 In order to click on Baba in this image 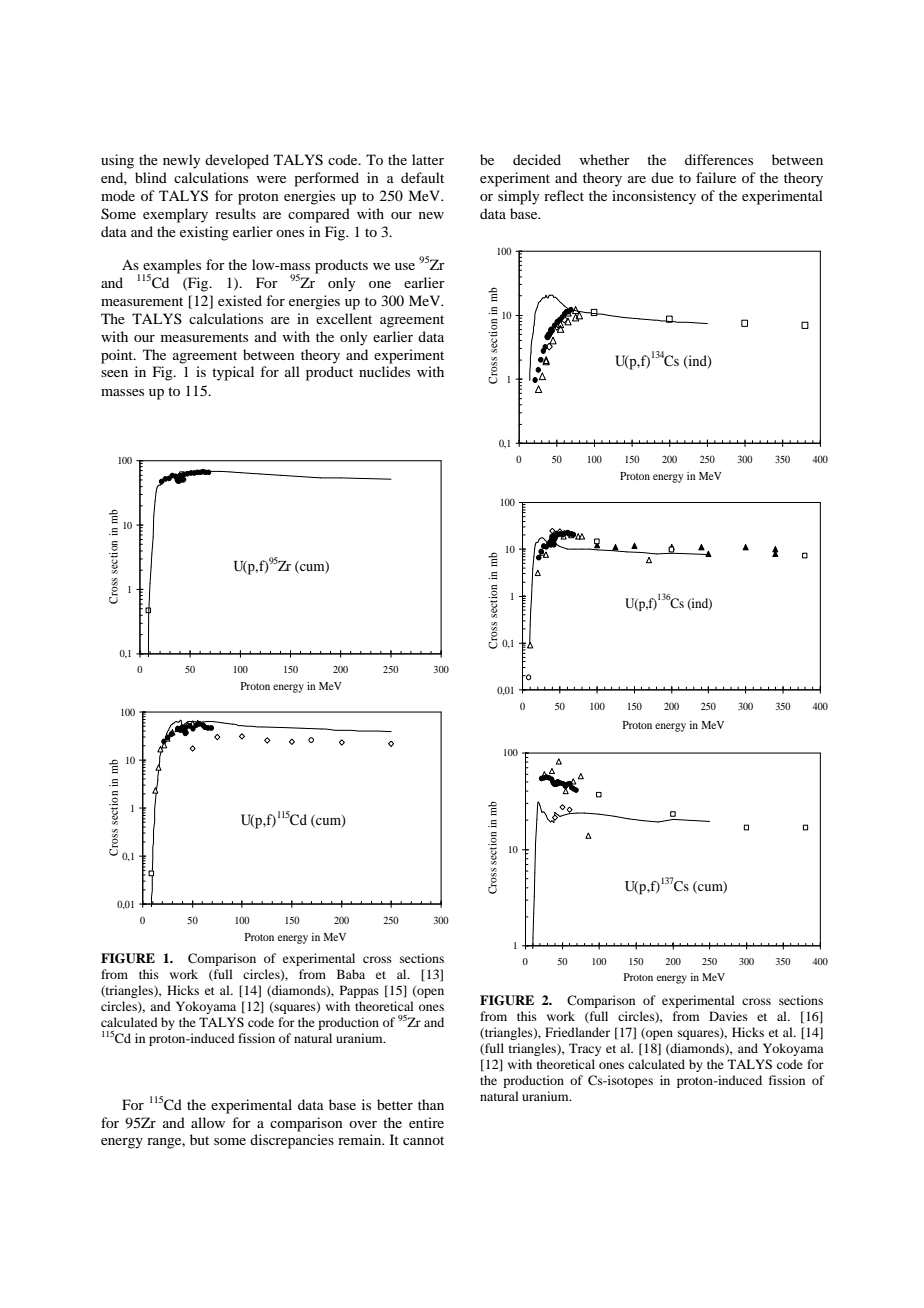, I will do `click(351, 974)`.
